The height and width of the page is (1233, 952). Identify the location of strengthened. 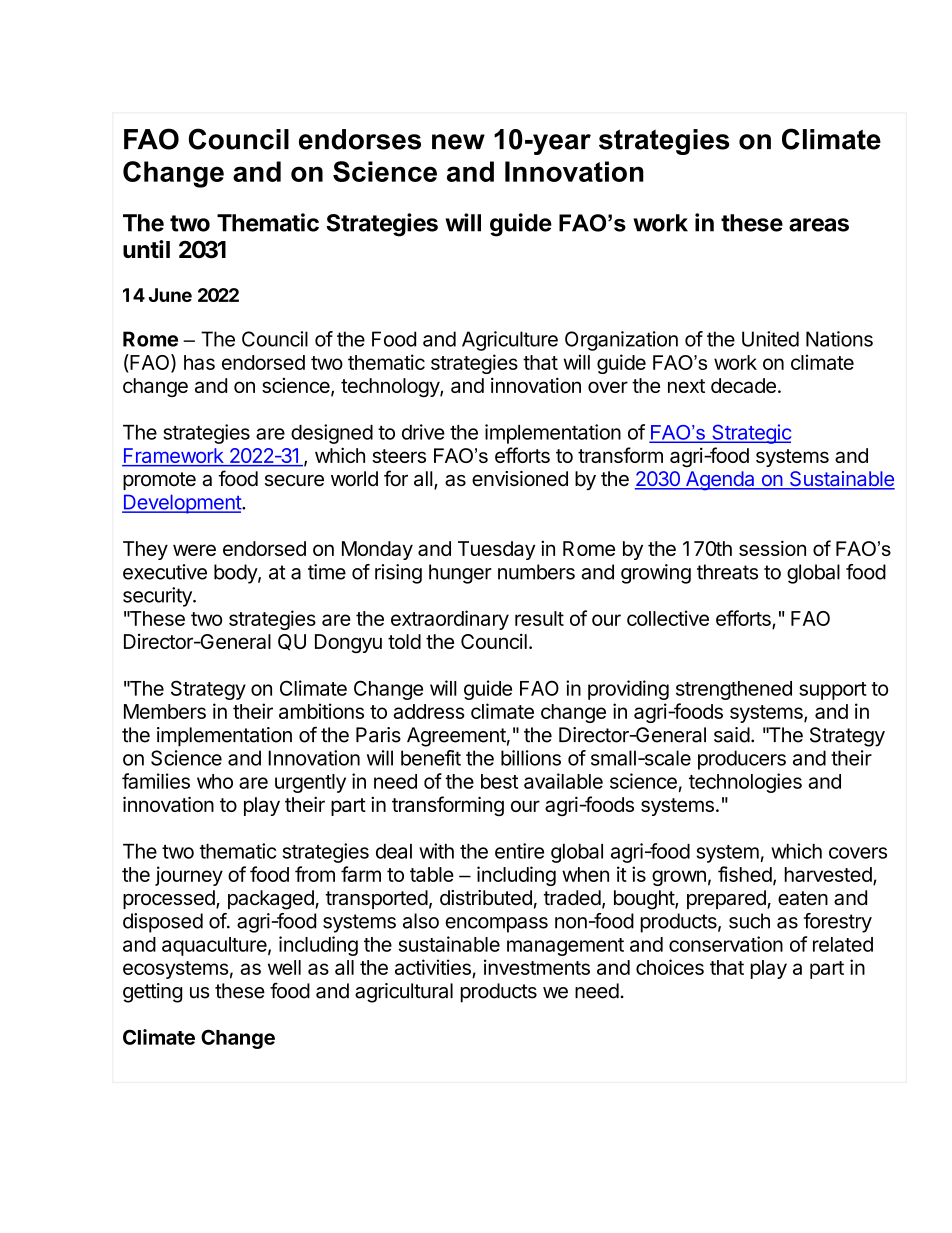
(734, 690).
